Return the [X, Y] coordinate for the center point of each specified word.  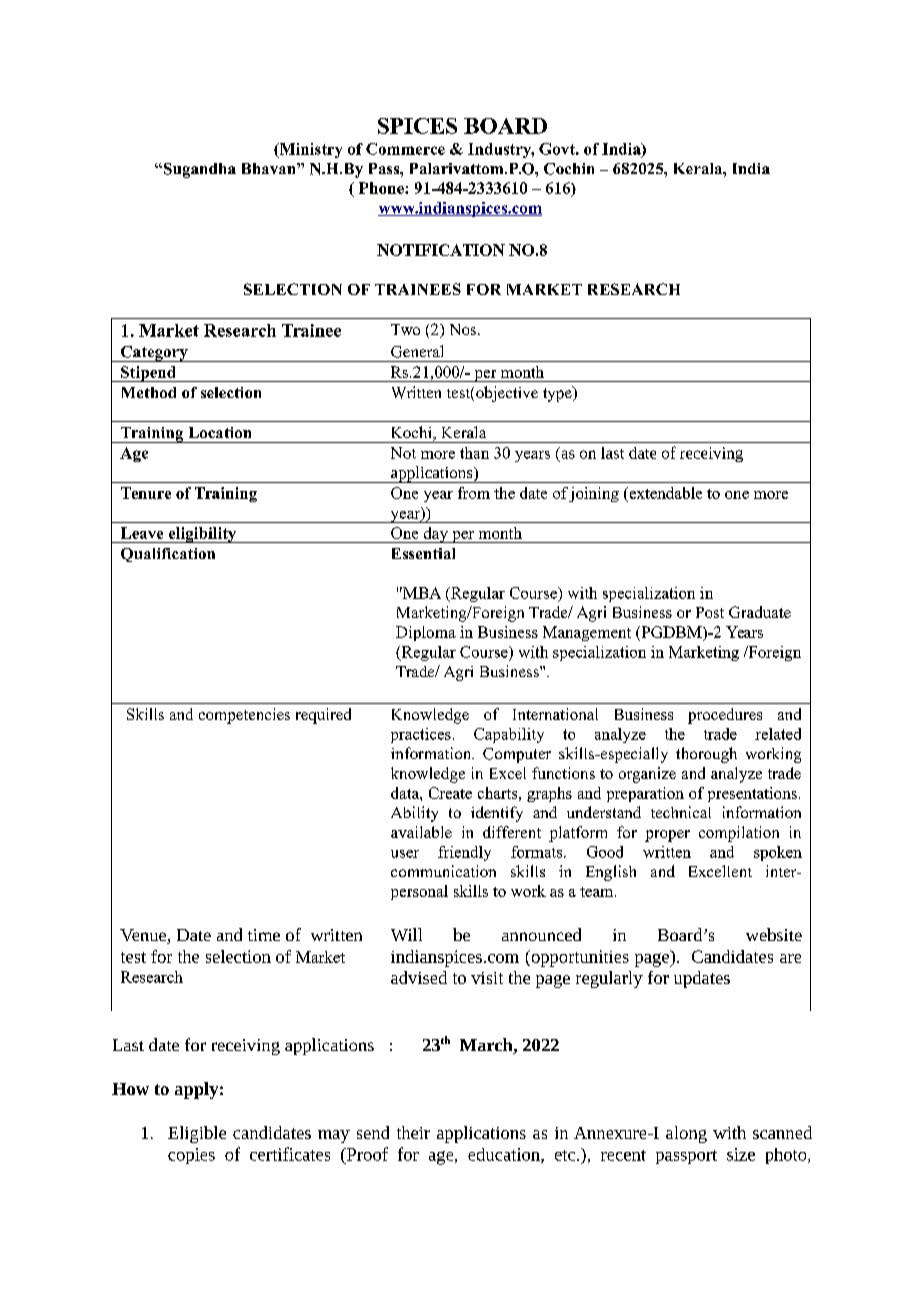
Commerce [405, 149]
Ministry [309, 150]
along [686, 1134]
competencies [244, 716]
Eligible [197, 1134]
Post [710, 612]
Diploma [426, 633]
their [413, 1132]
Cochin [569, 169]
